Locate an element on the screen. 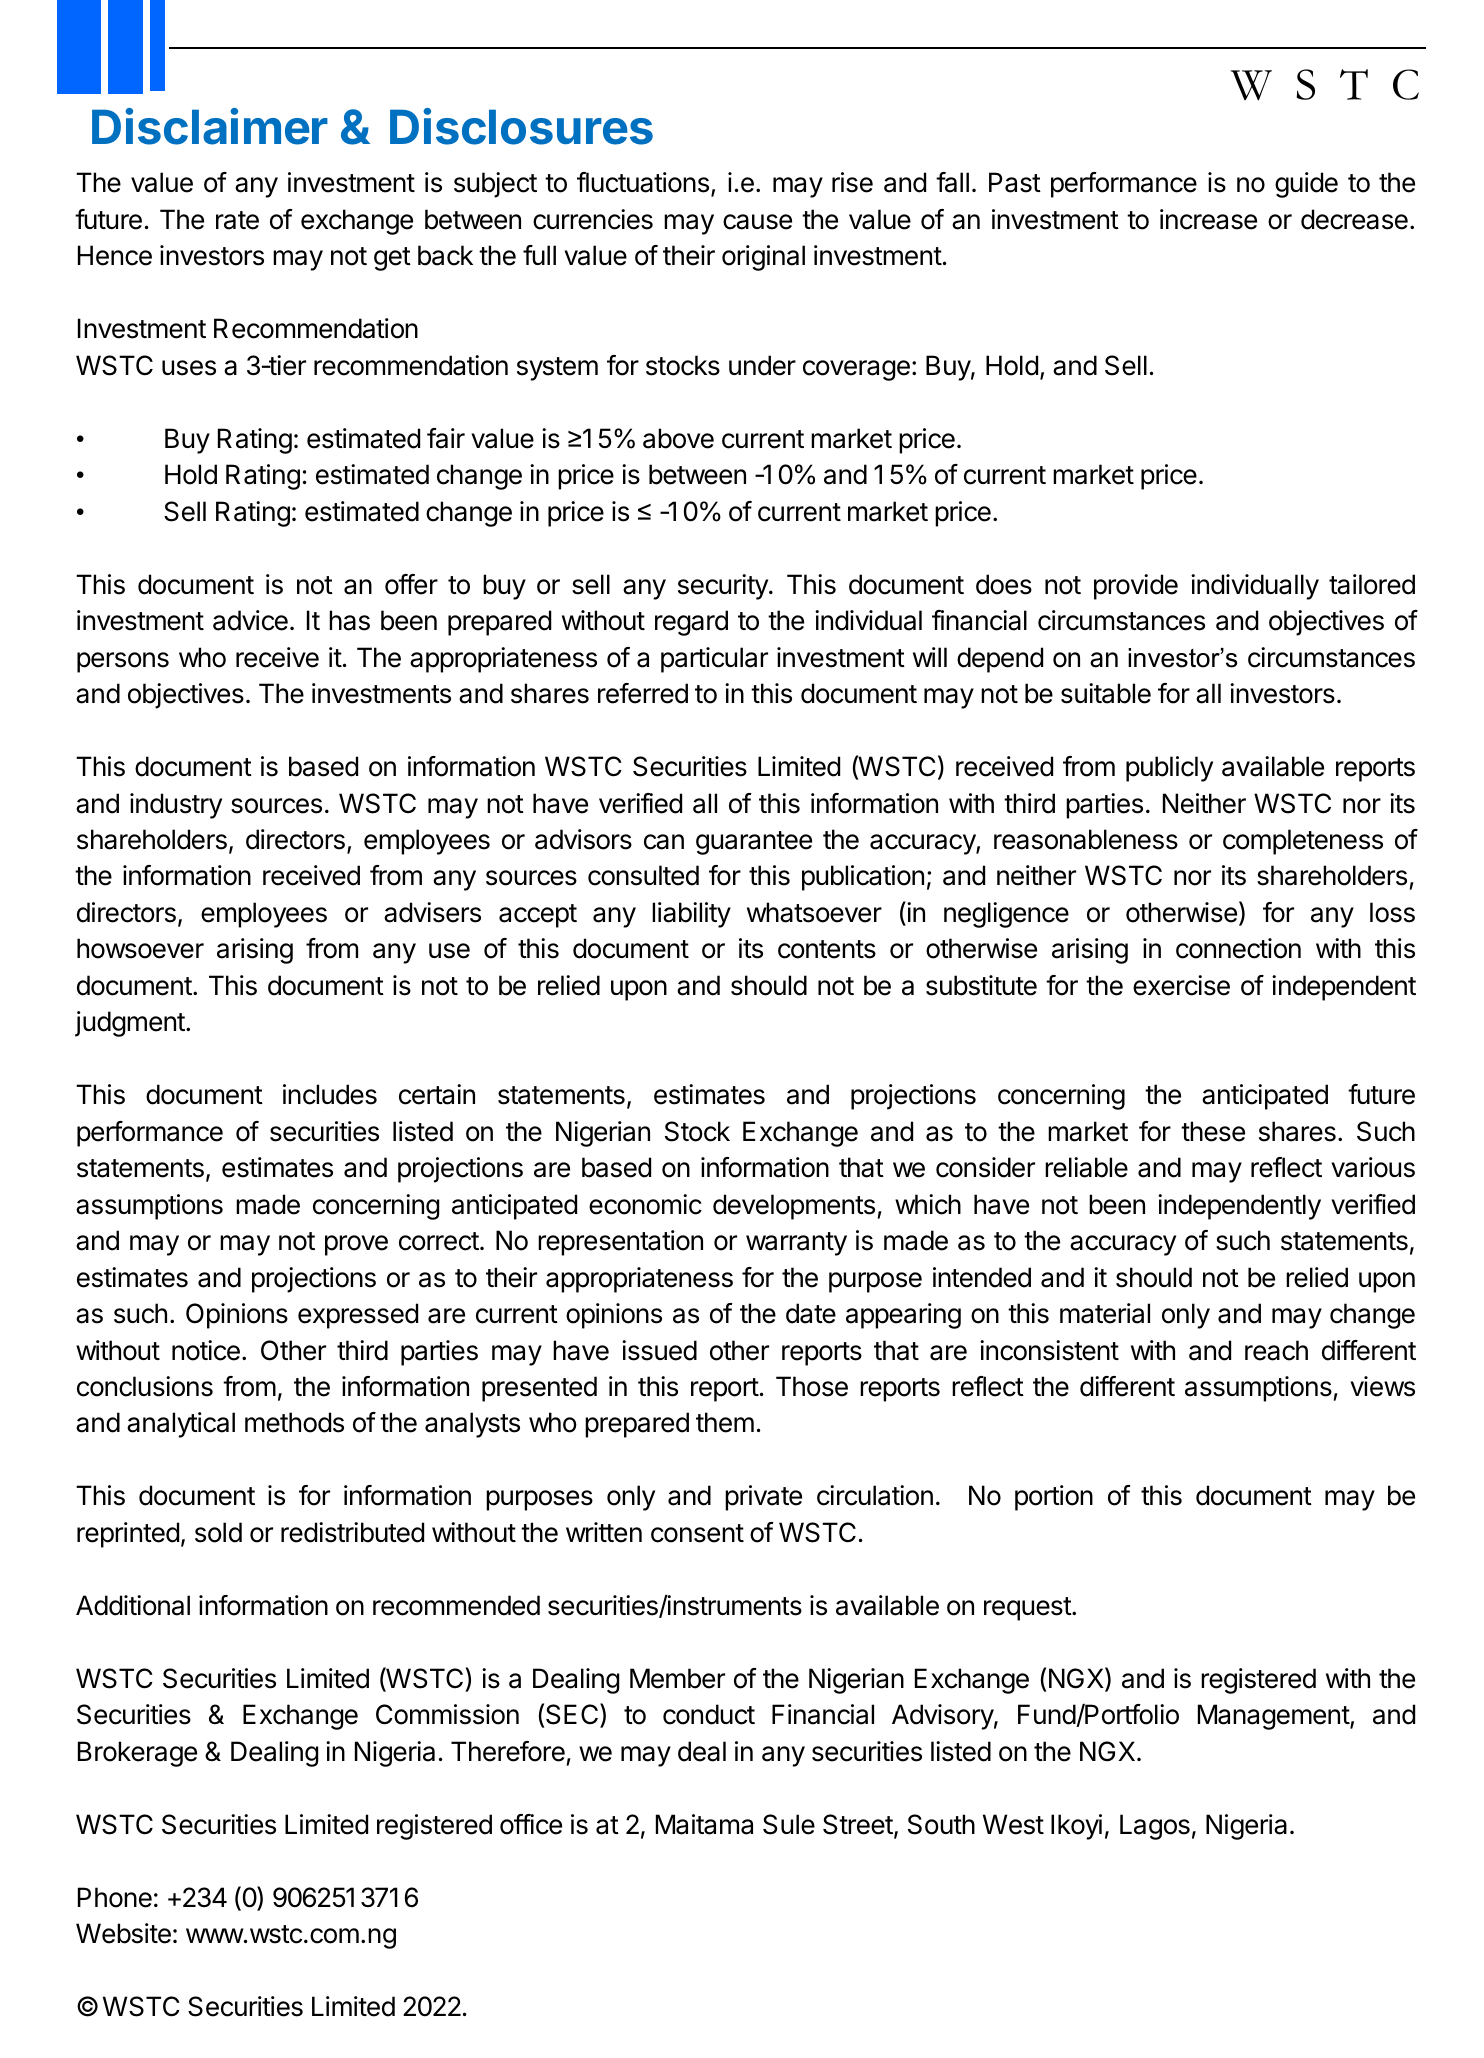 The height and width of the screenshot is (2058, 1484). cause is located at coordinates (757, 222).
